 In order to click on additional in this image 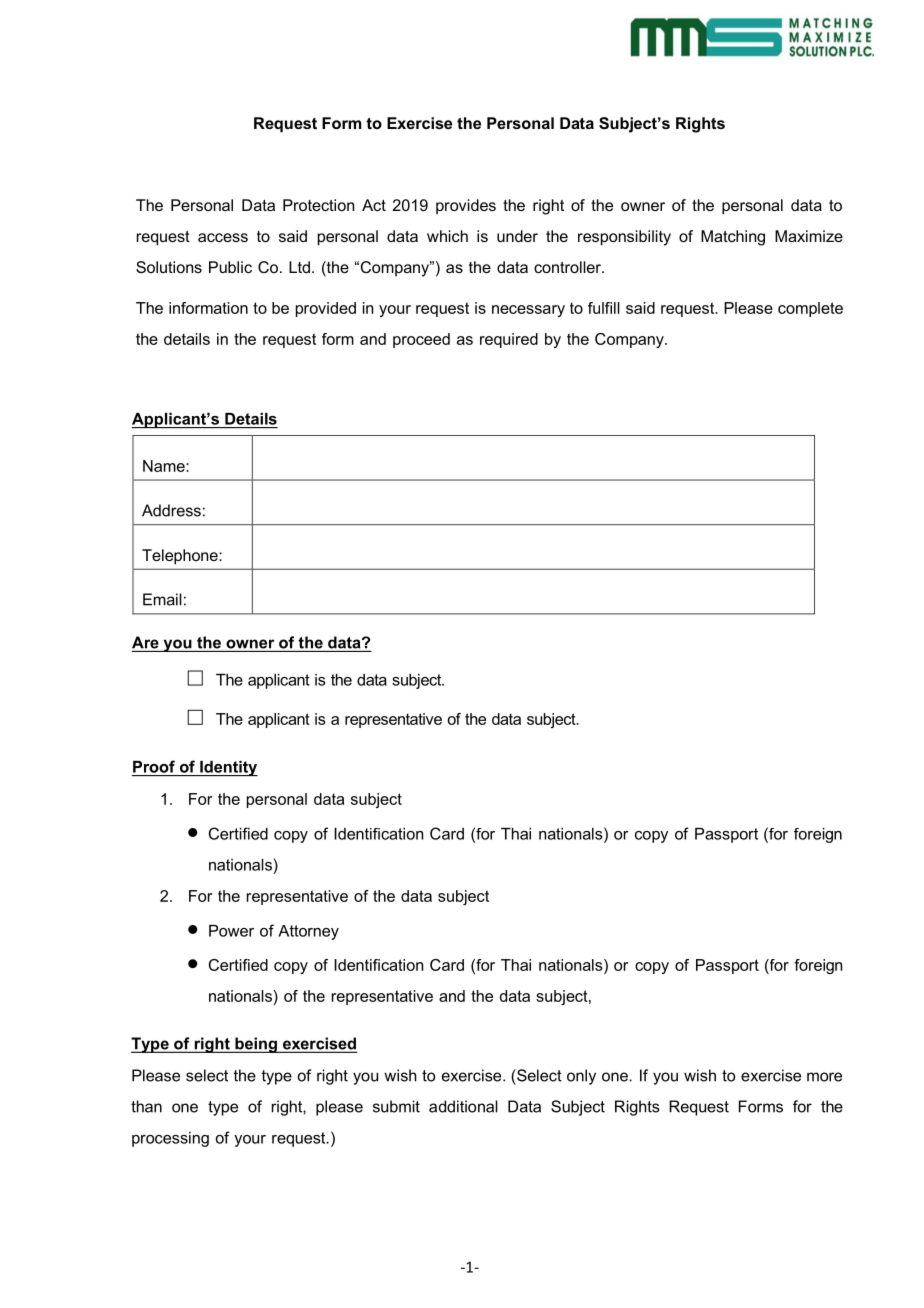, I will do `click(463, 1106)`.
